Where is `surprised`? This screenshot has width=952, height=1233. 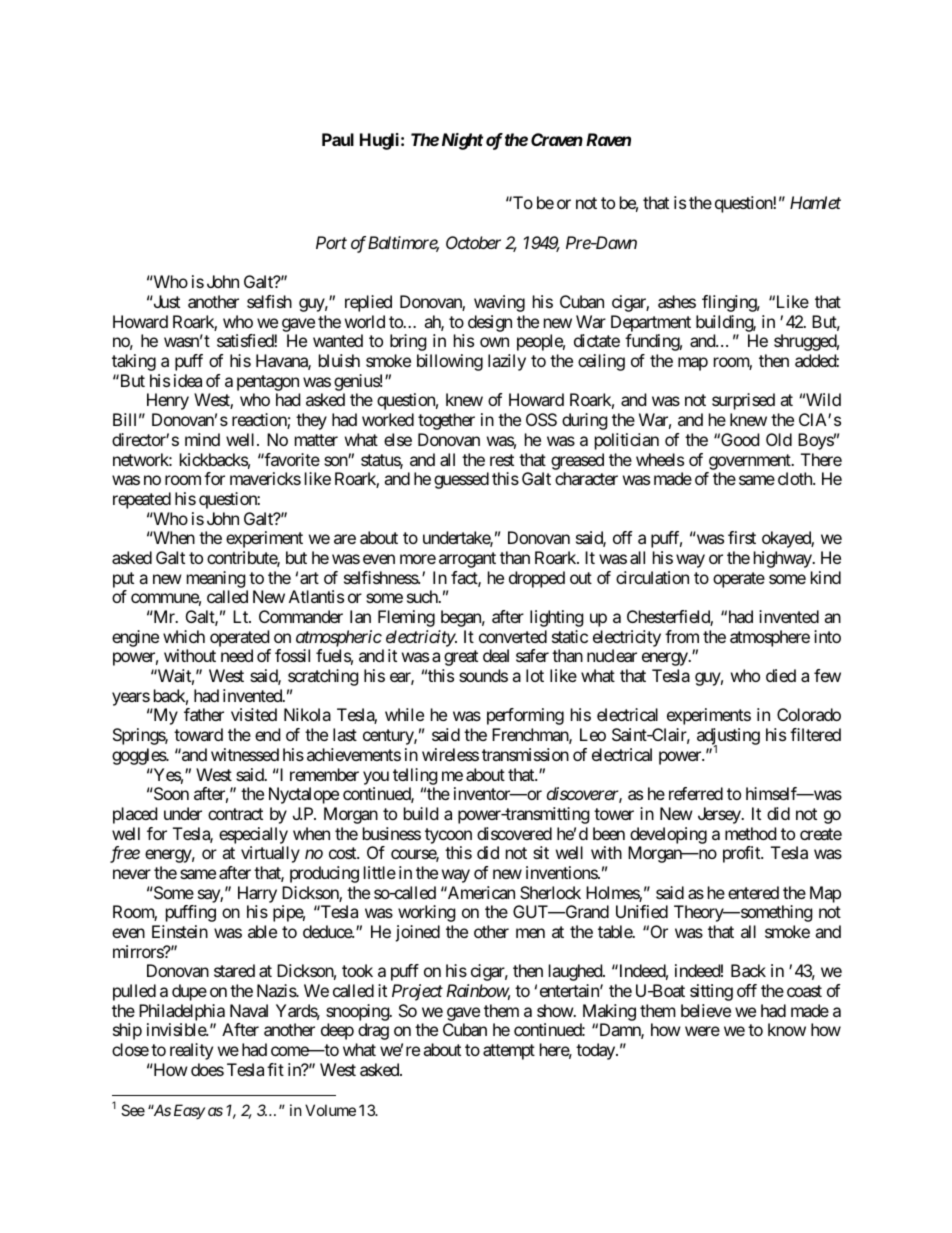
surprised is located at coordinates (743, 401).
